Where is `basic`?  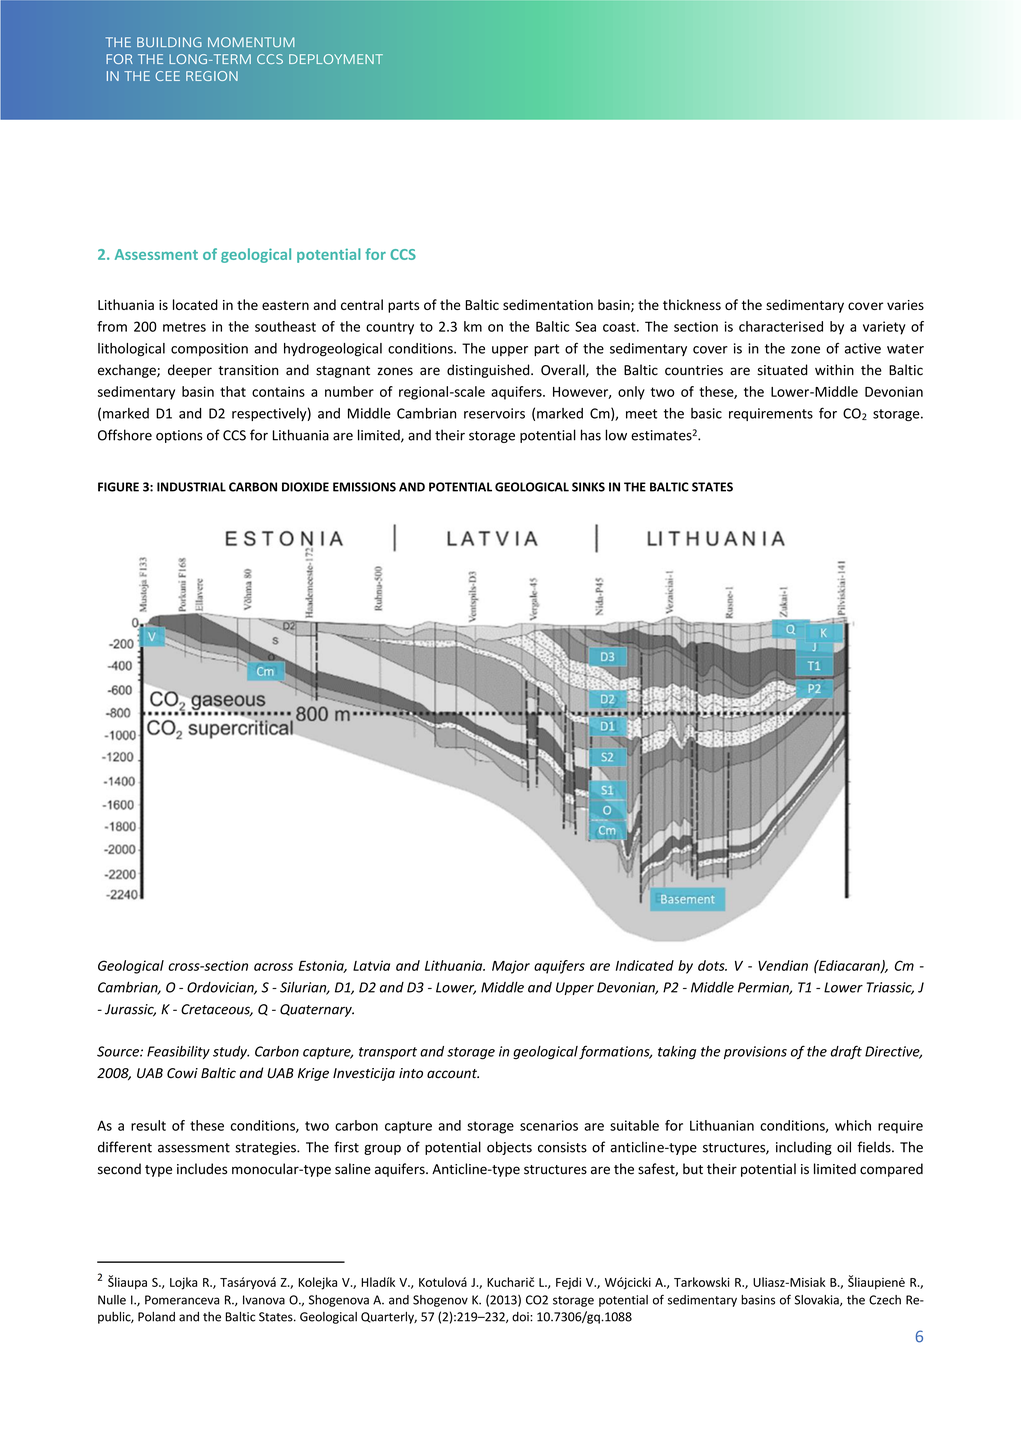
basic is located at coordinates (706, 413).
